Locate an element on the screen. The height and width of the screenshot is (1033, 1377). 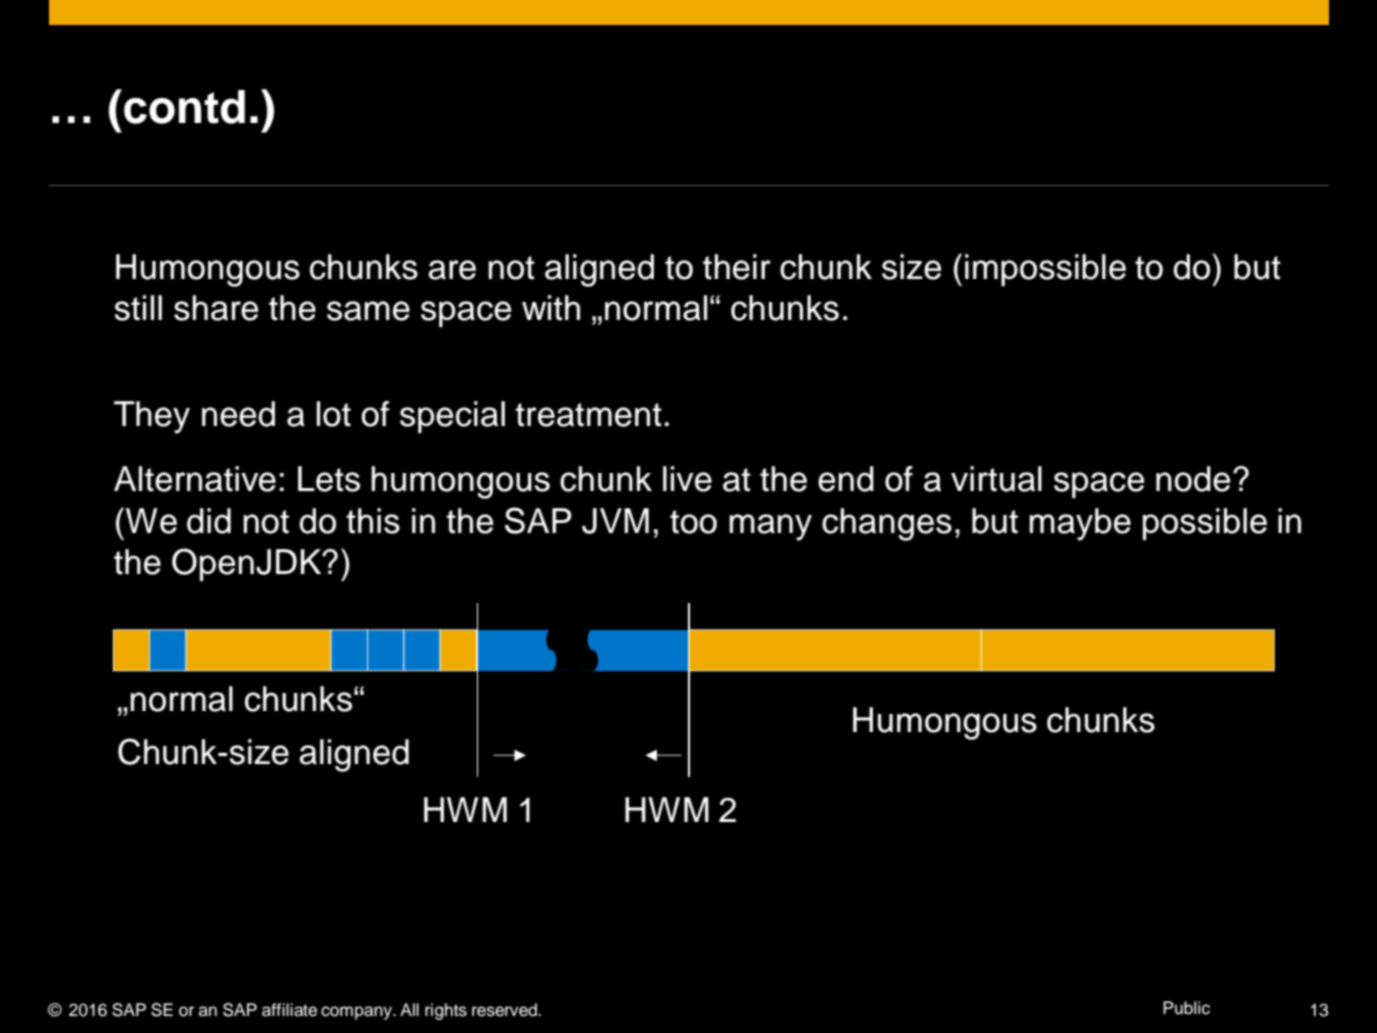
reserved is located at coordinates (505, 1010).
